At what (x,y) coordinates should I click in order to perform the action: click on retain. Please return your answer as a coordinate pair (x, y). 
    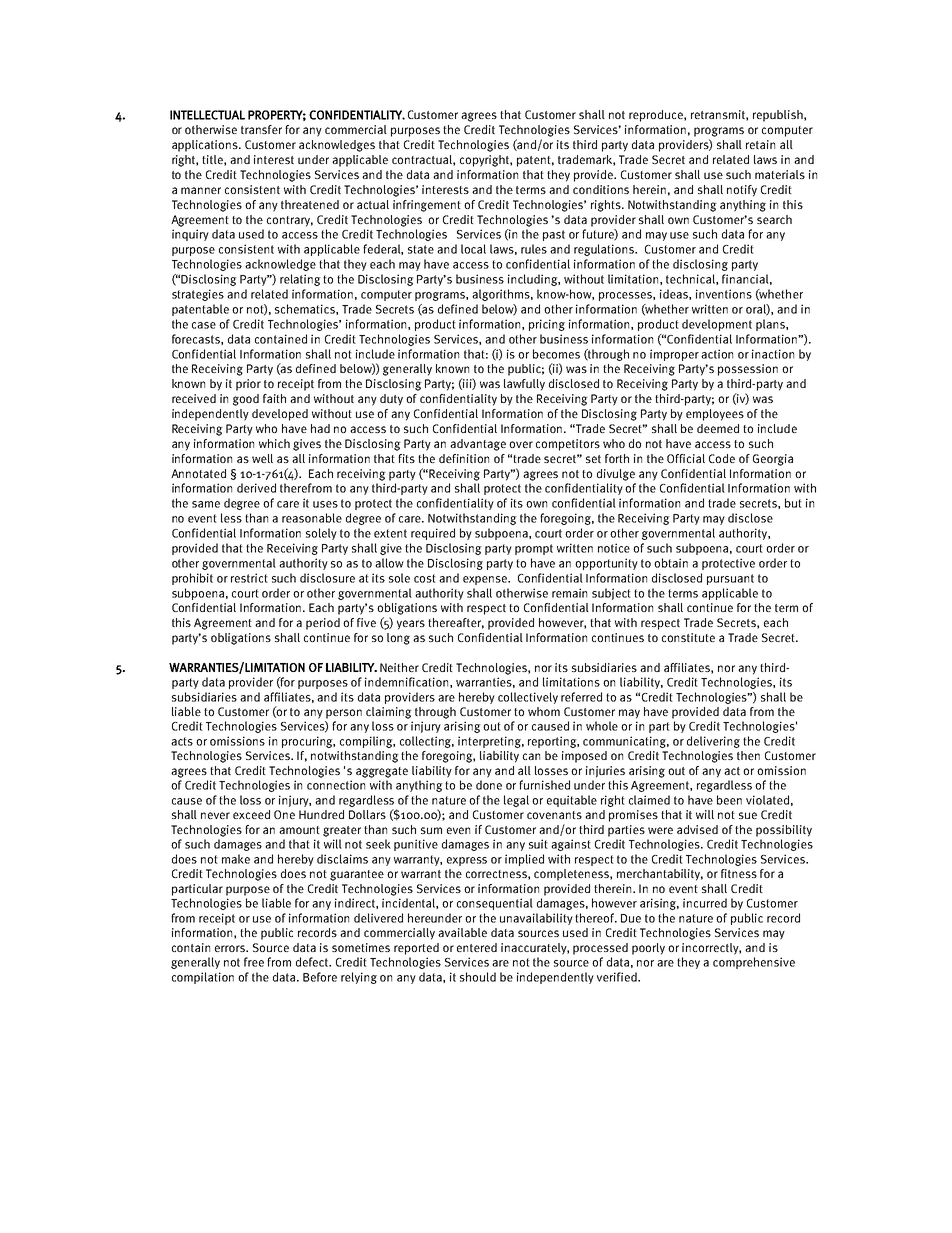
    Looking at the image, I should click on (760, 144).
